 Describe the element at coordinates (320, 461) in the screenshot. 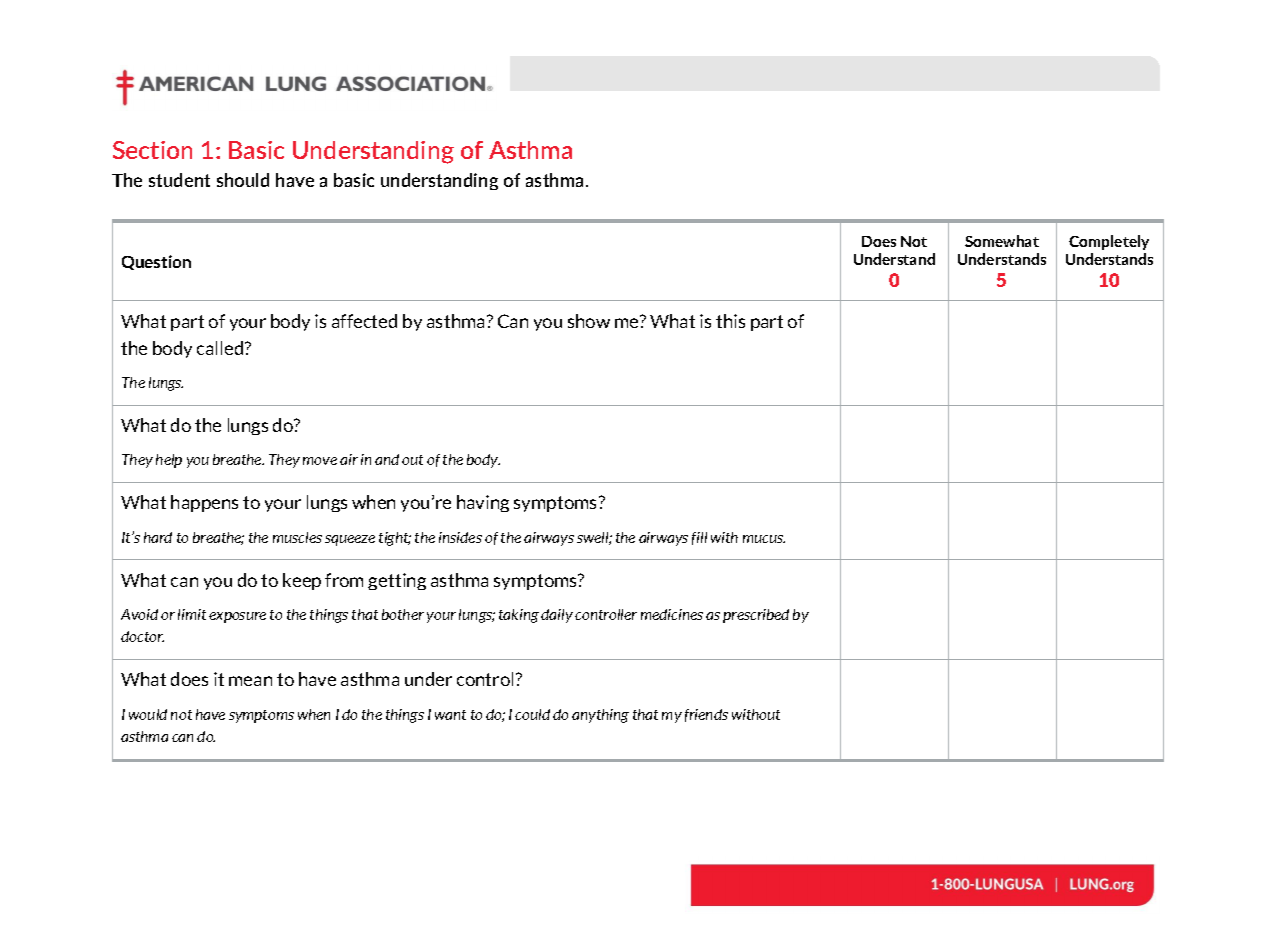

I see `move` at that location.
